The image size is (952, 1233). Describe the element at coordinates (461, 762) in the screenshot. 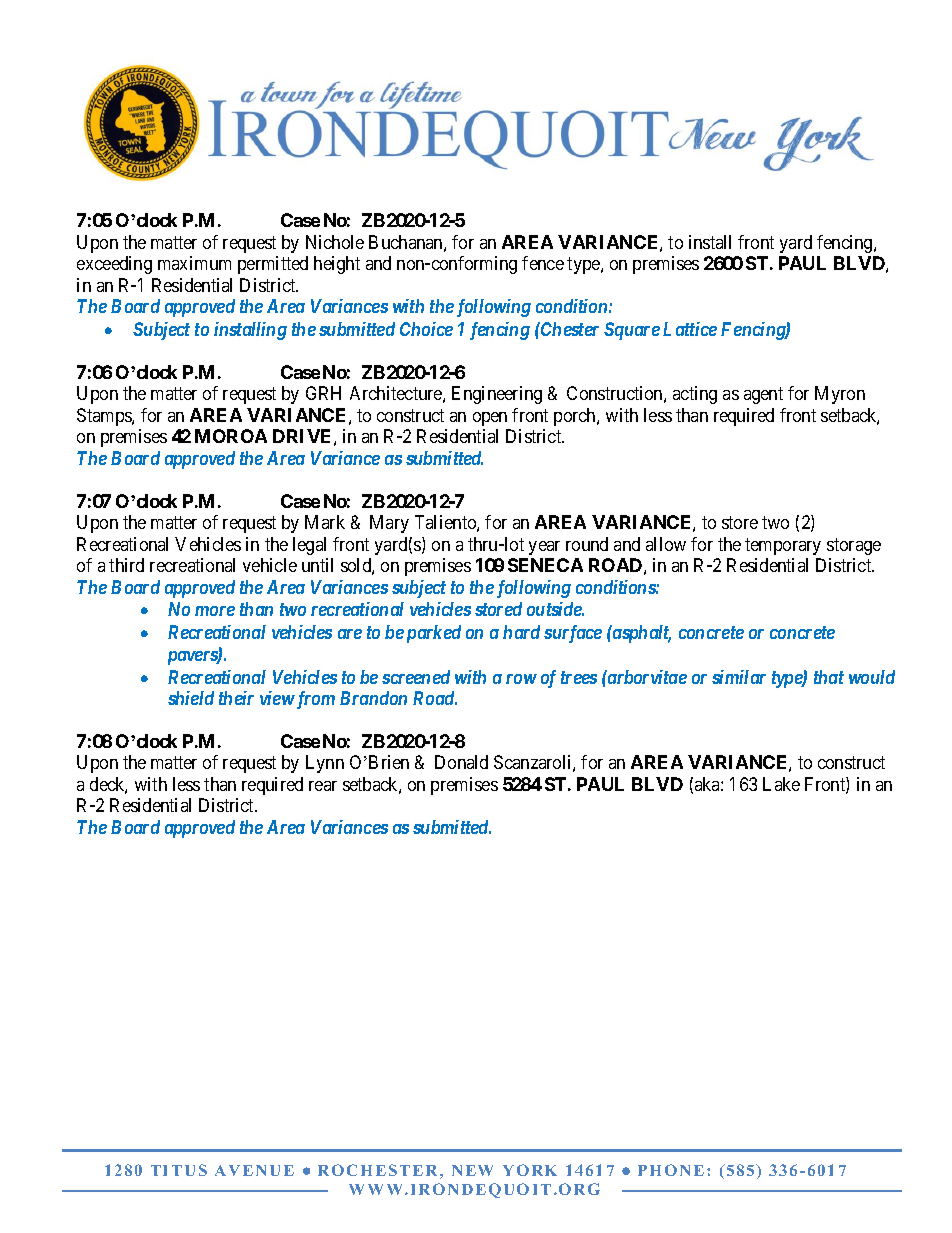

I see `Donald` at that location.
